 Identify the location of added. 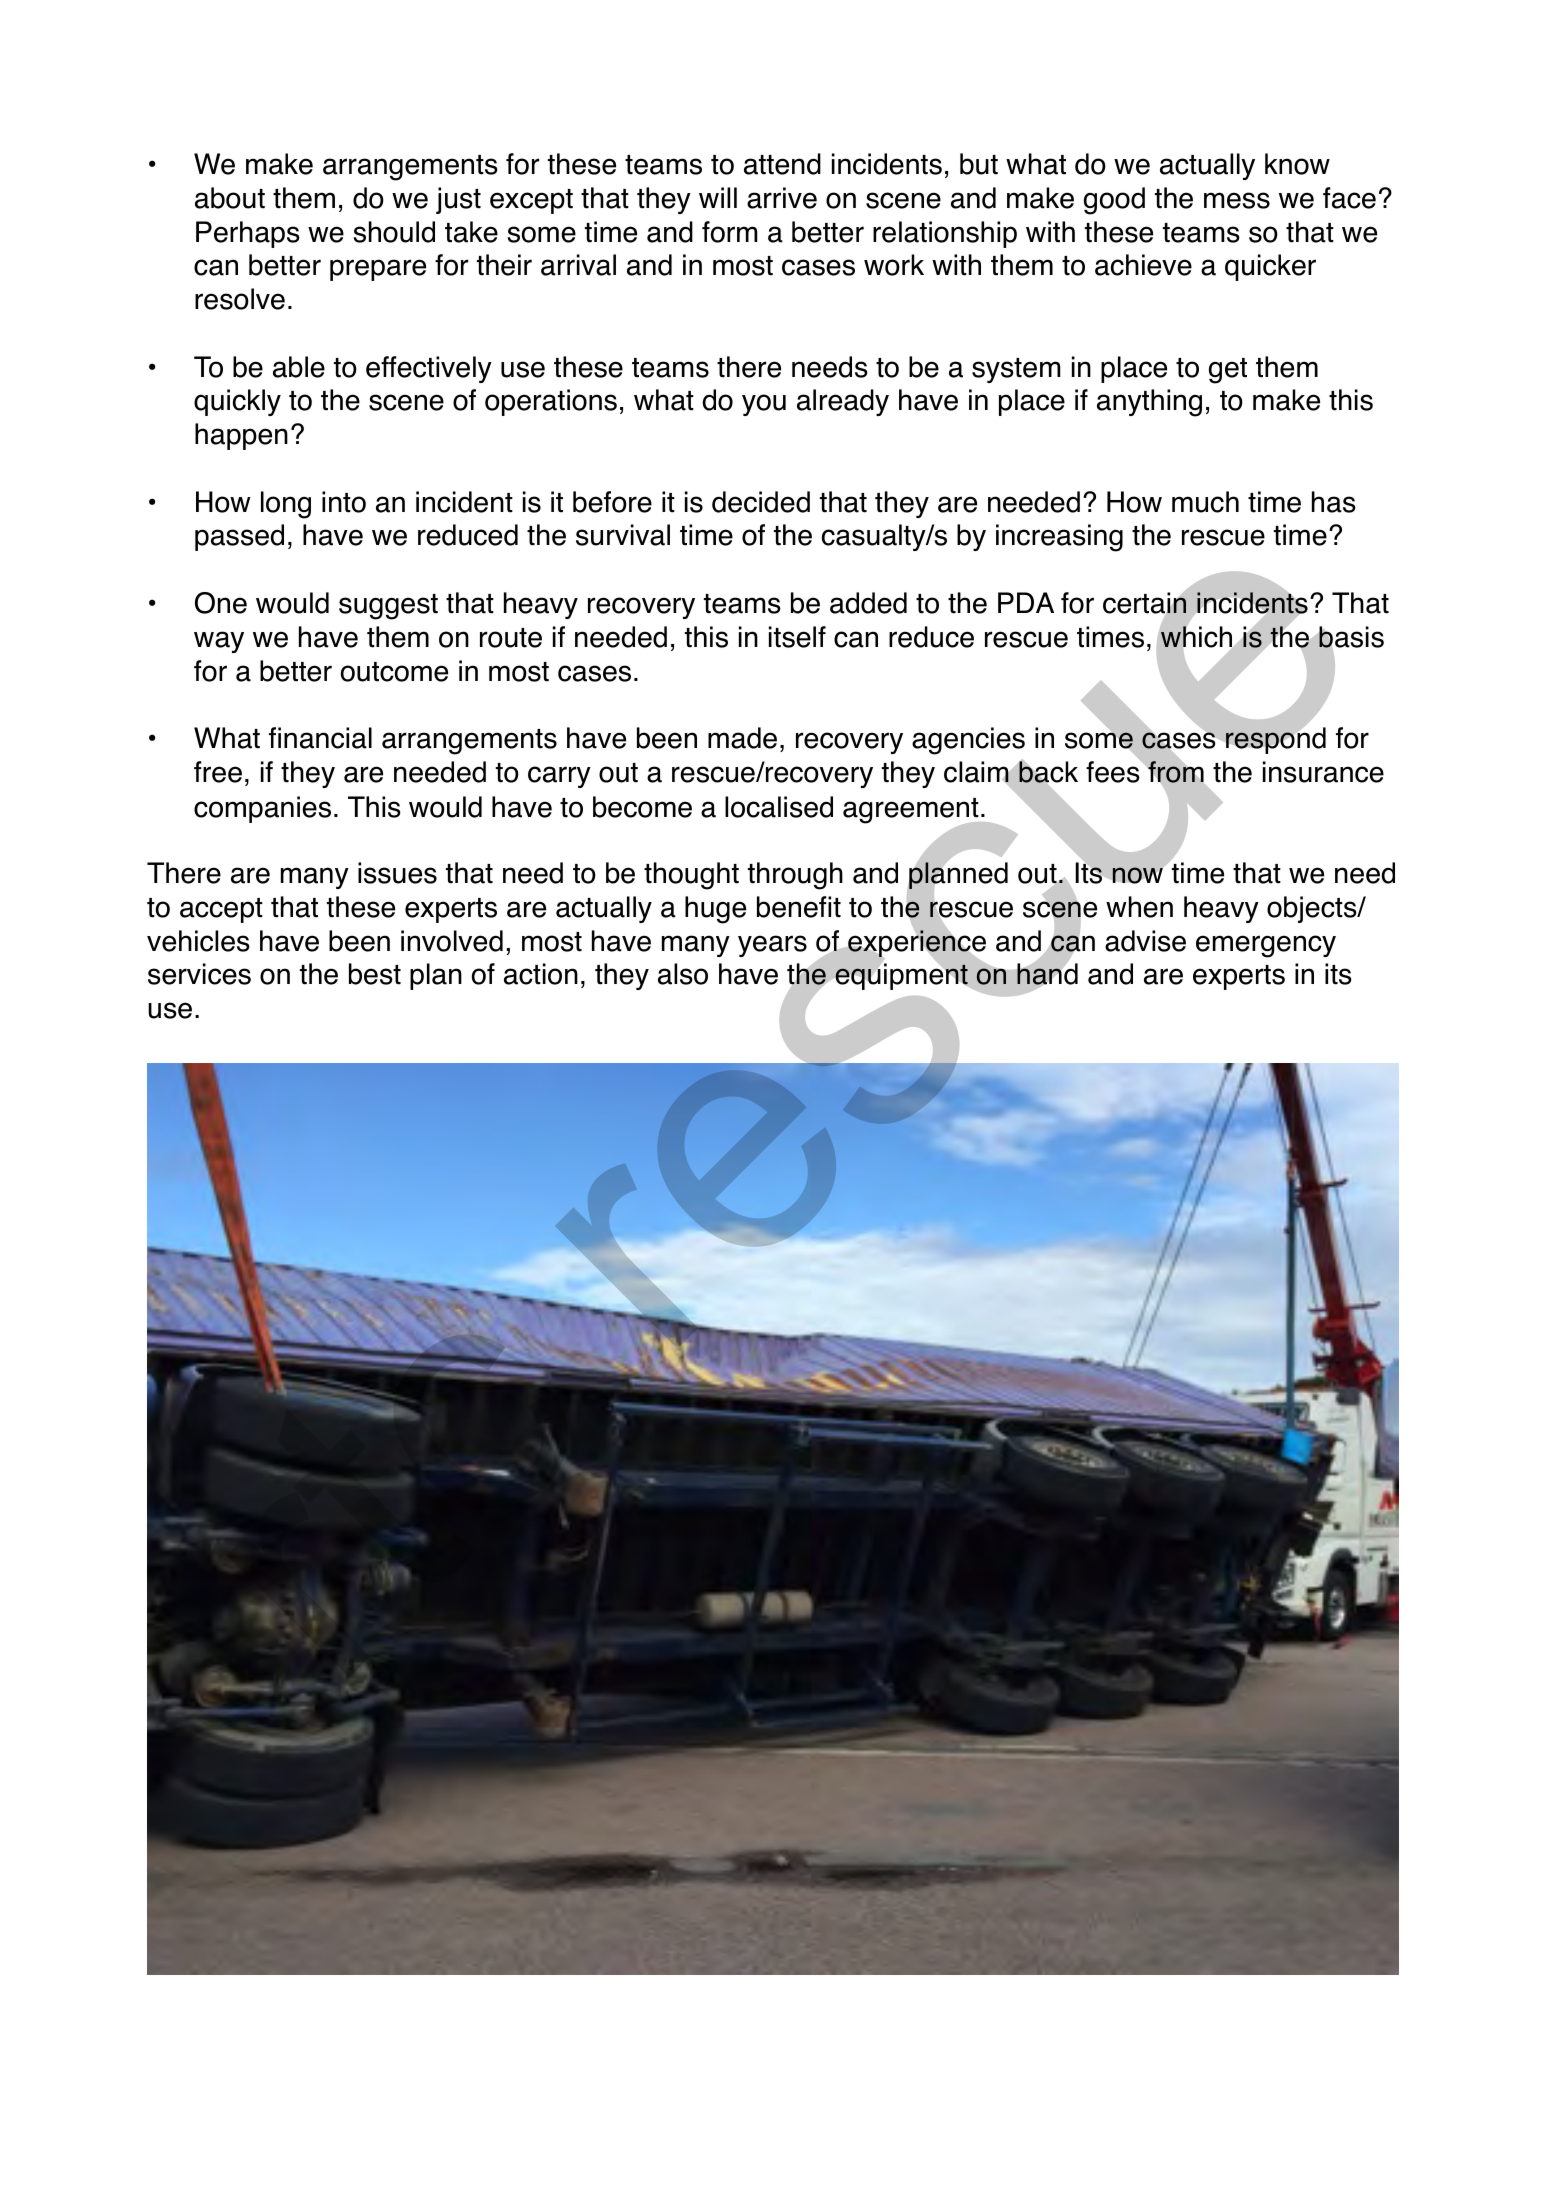
(868, 603).
